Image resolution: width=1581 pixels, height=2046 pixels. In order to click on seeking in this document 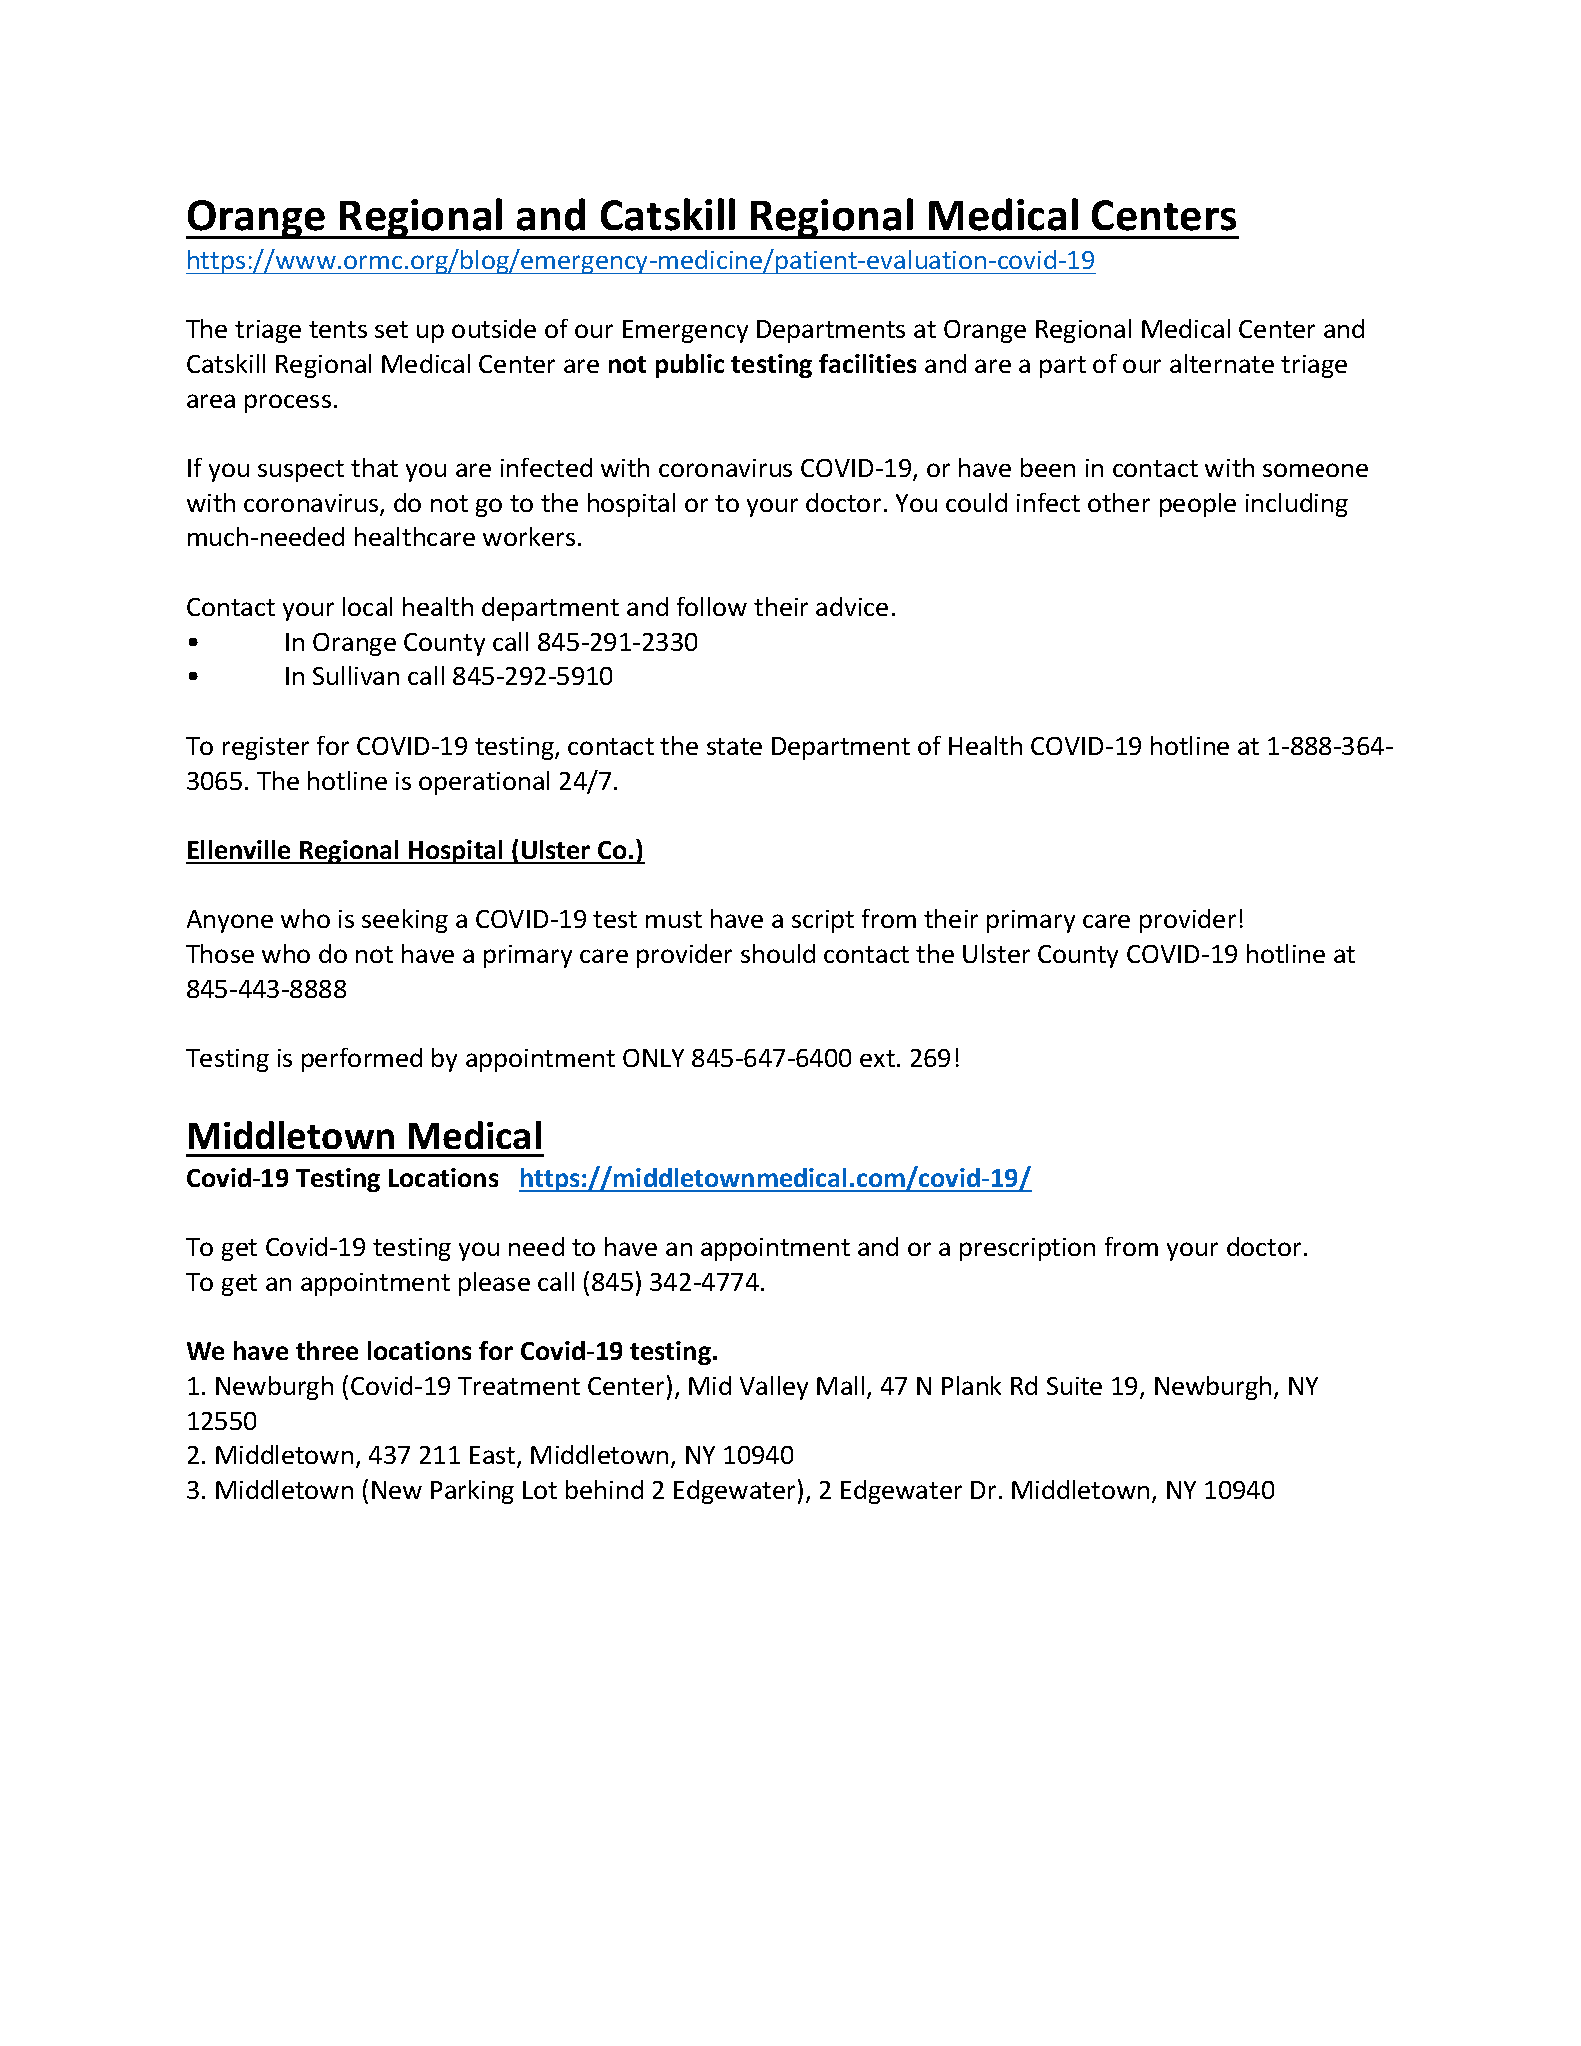, I will do `click(405, 921)`.
